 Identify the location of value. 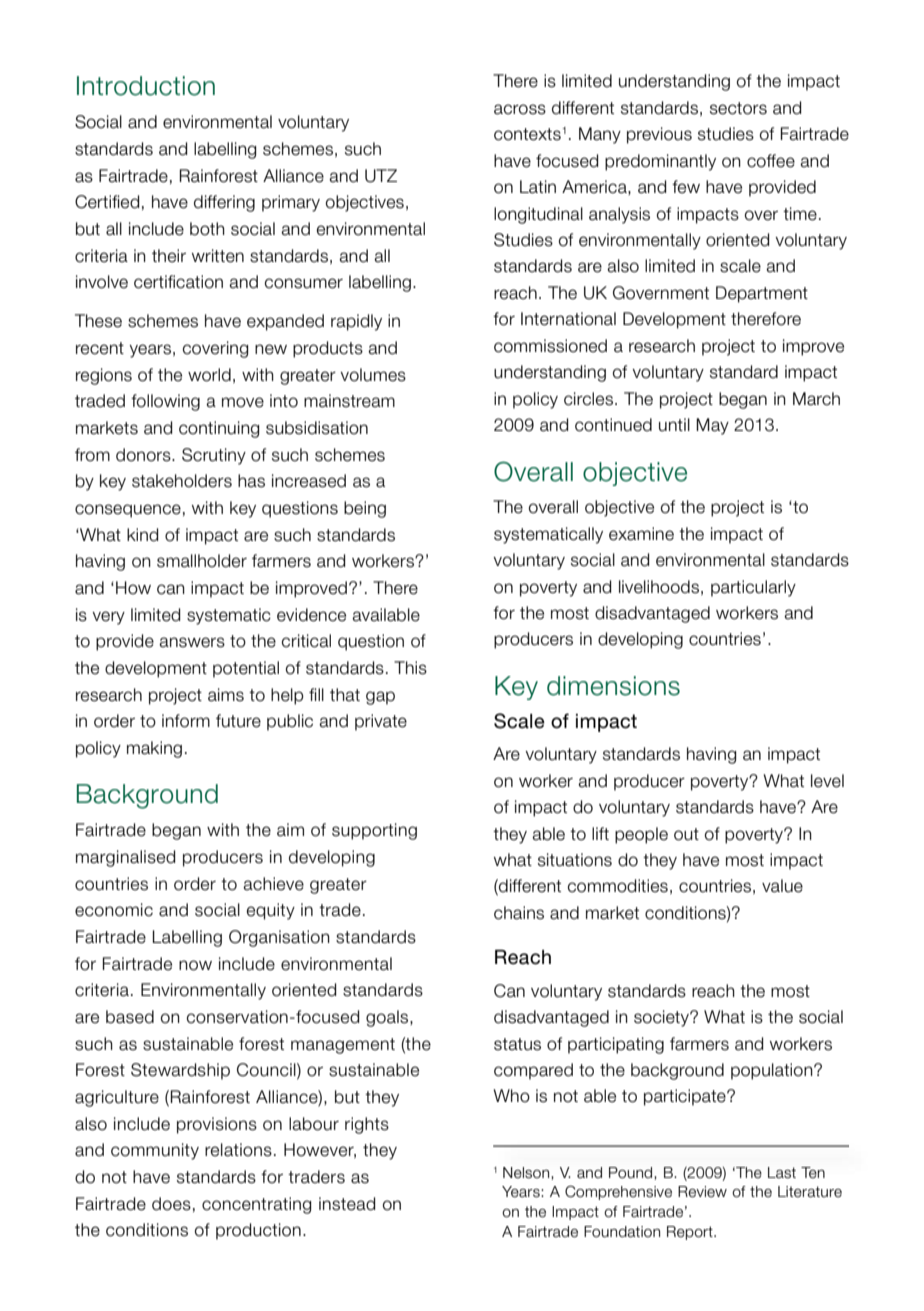
(782, 886).
